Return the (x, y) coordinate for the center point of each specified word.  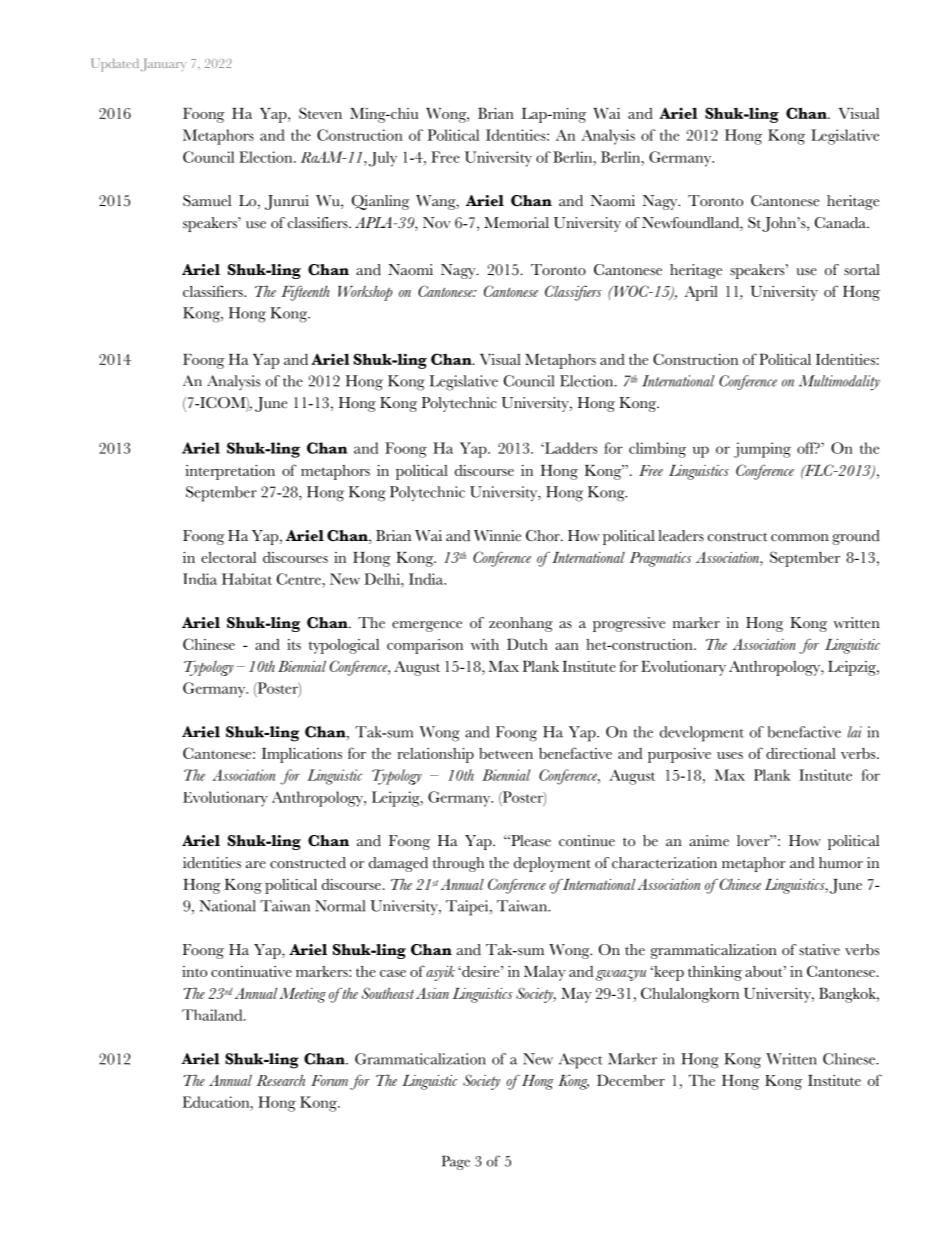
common (800, 538)
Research (281, 1080)
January (163, 64)
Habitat (247, 579)
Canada (841, 223)
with (485, 644)
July (383, 159)
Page (456, 1162)
